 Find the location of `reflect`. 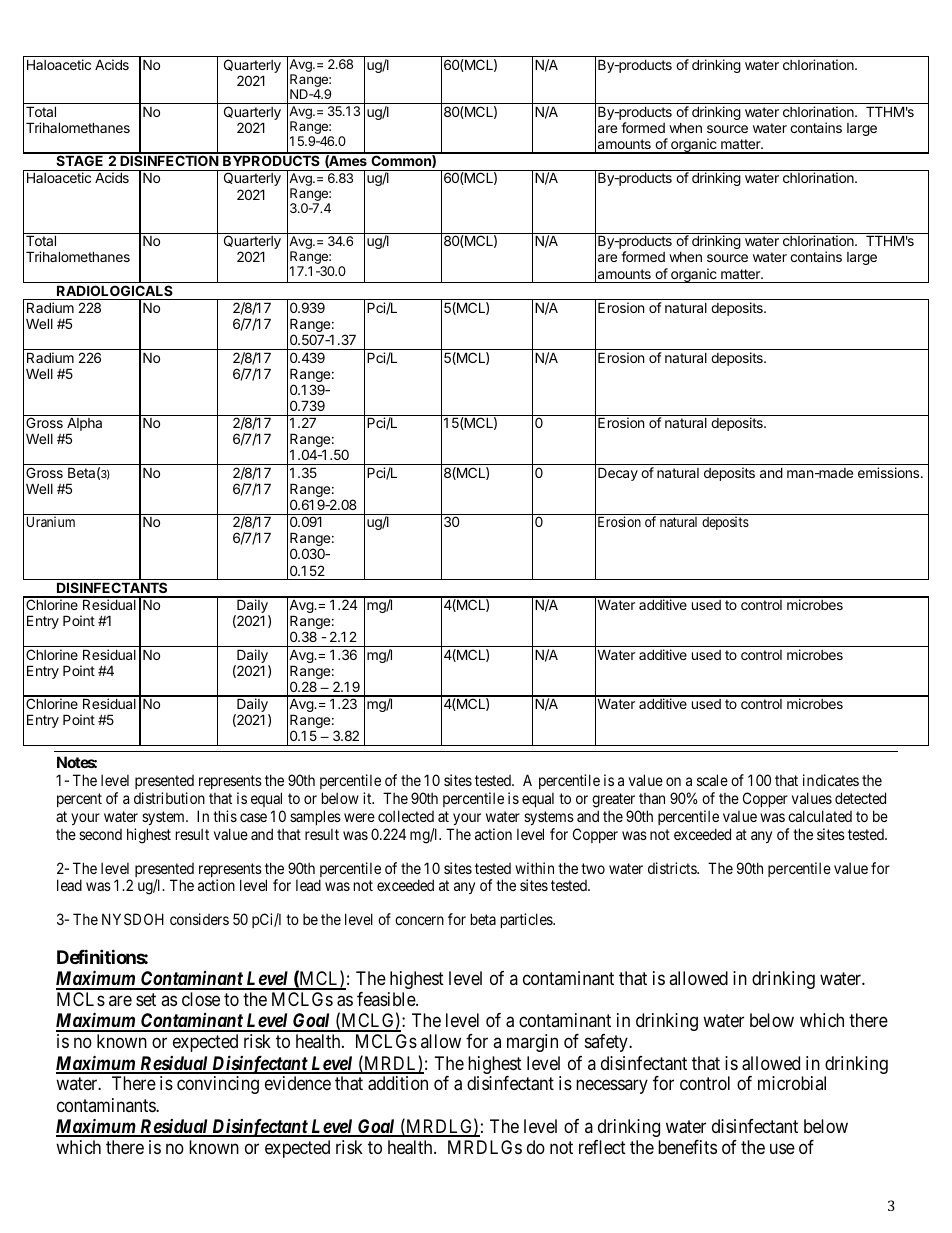

reflect is located at coordinates (602, 1147).
